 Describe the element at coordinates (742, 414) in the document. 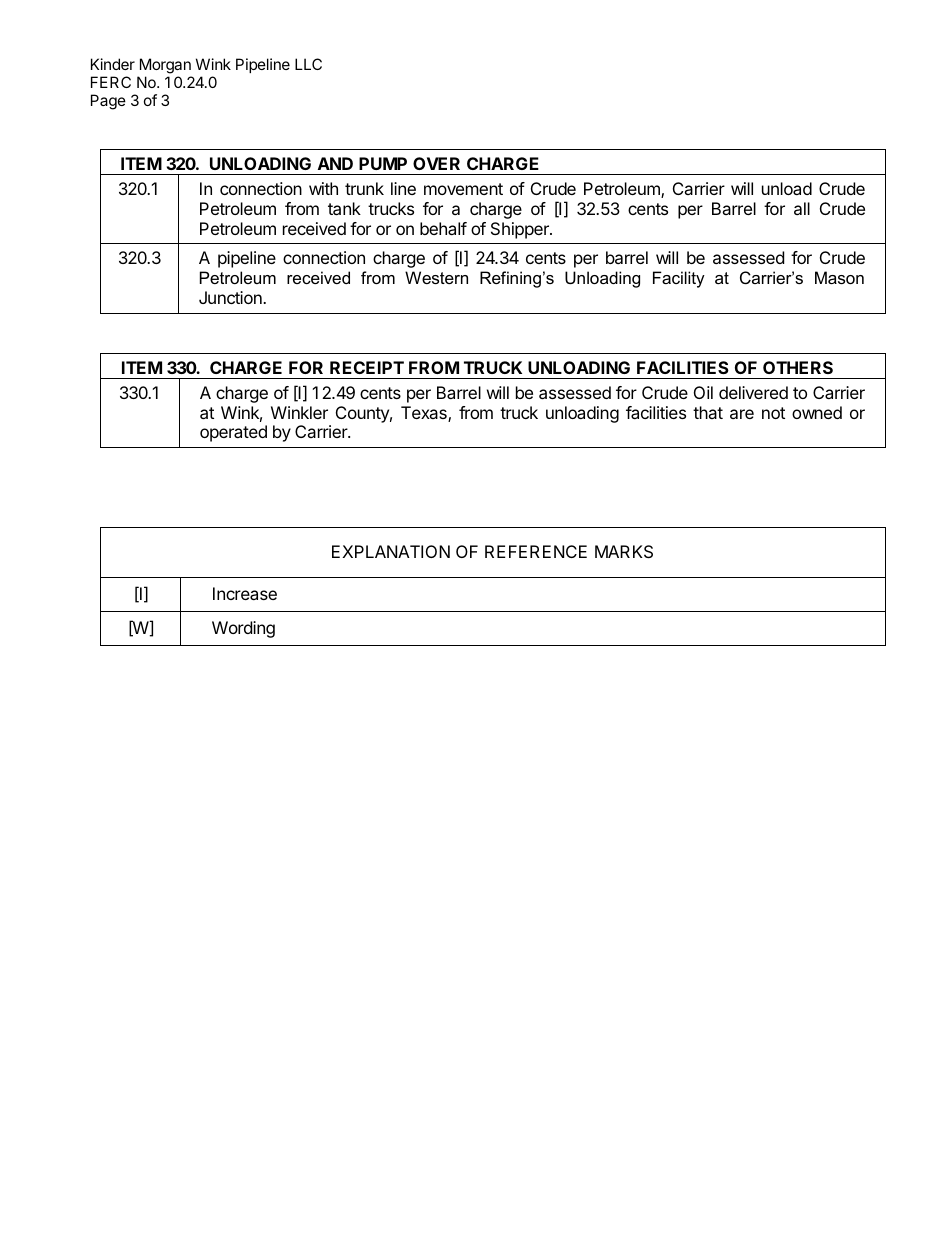

I see `are` at that location.
